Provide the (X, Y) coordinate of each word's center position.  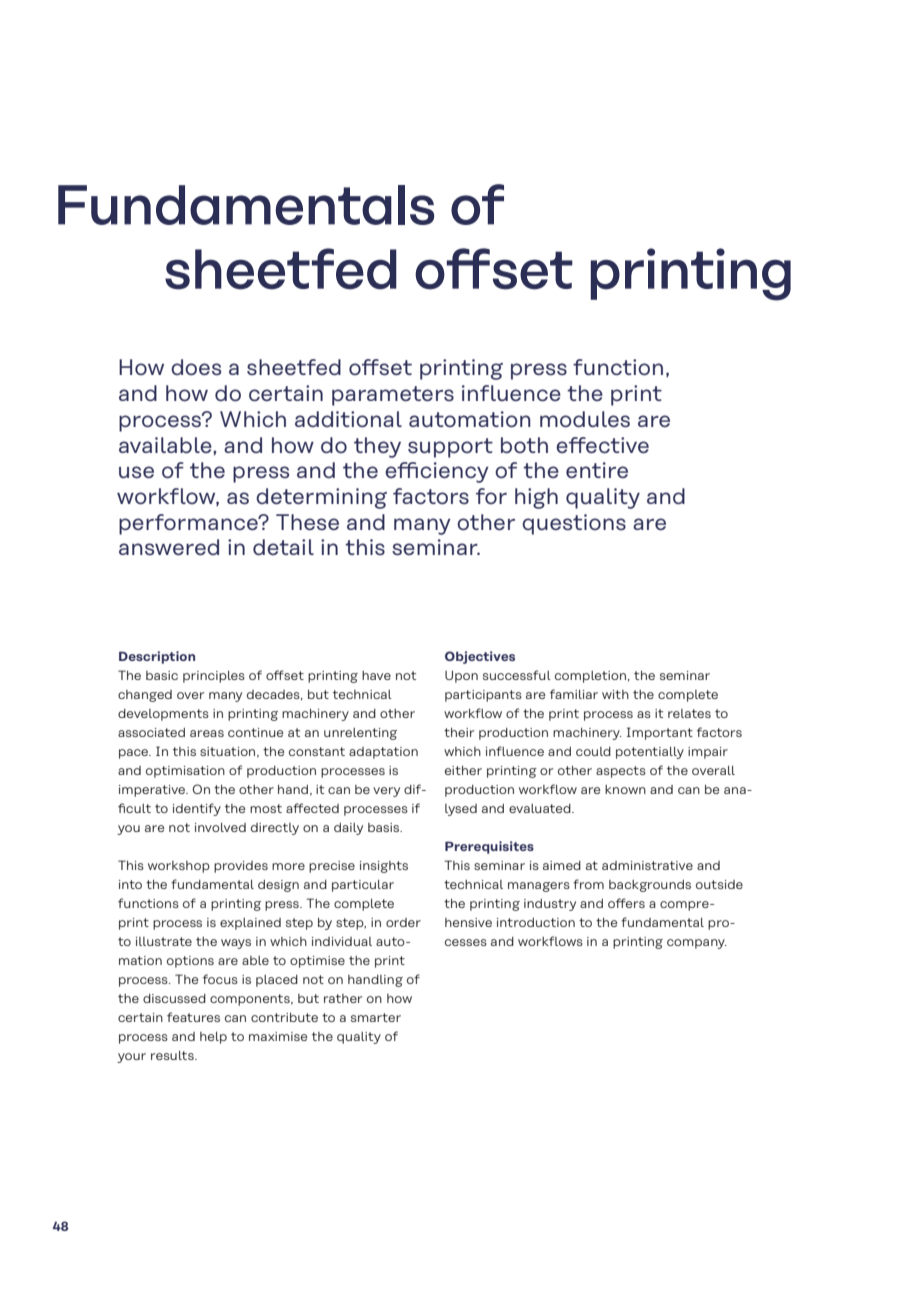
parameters (393, 396)
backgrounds (650, 886)
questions (574, 524)
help (213, 1038)
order (403, 922)
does (196, 367)
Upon (461, 677)
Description (157, 657)
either (463, 770)
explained (250, 924)
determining (321, 498)
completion (590, 677)
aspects (621, 772)
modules (585, 419)
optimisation (185, 772)
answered (169, 547)
